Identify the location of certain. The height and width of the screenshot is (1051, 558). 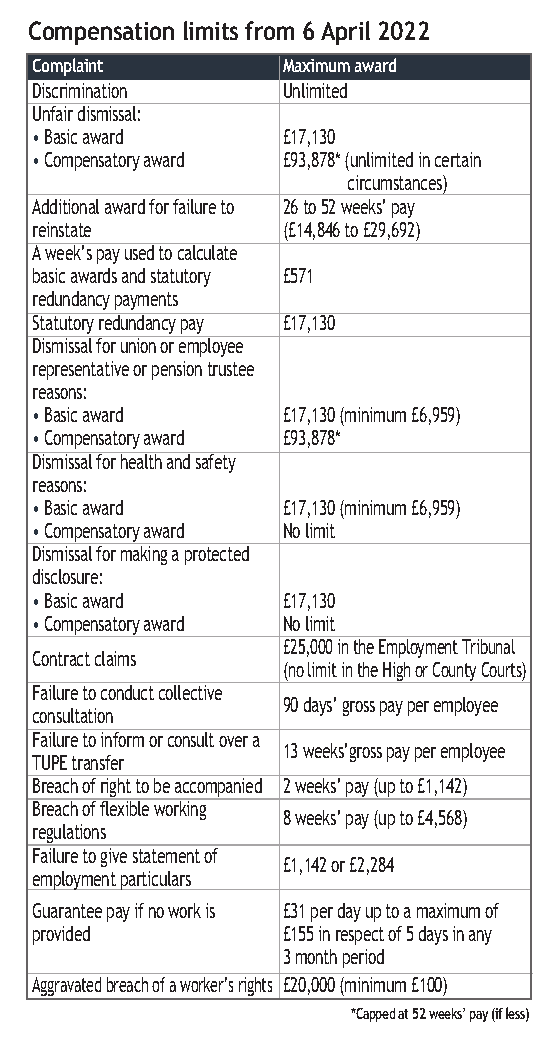
(458, 159).
